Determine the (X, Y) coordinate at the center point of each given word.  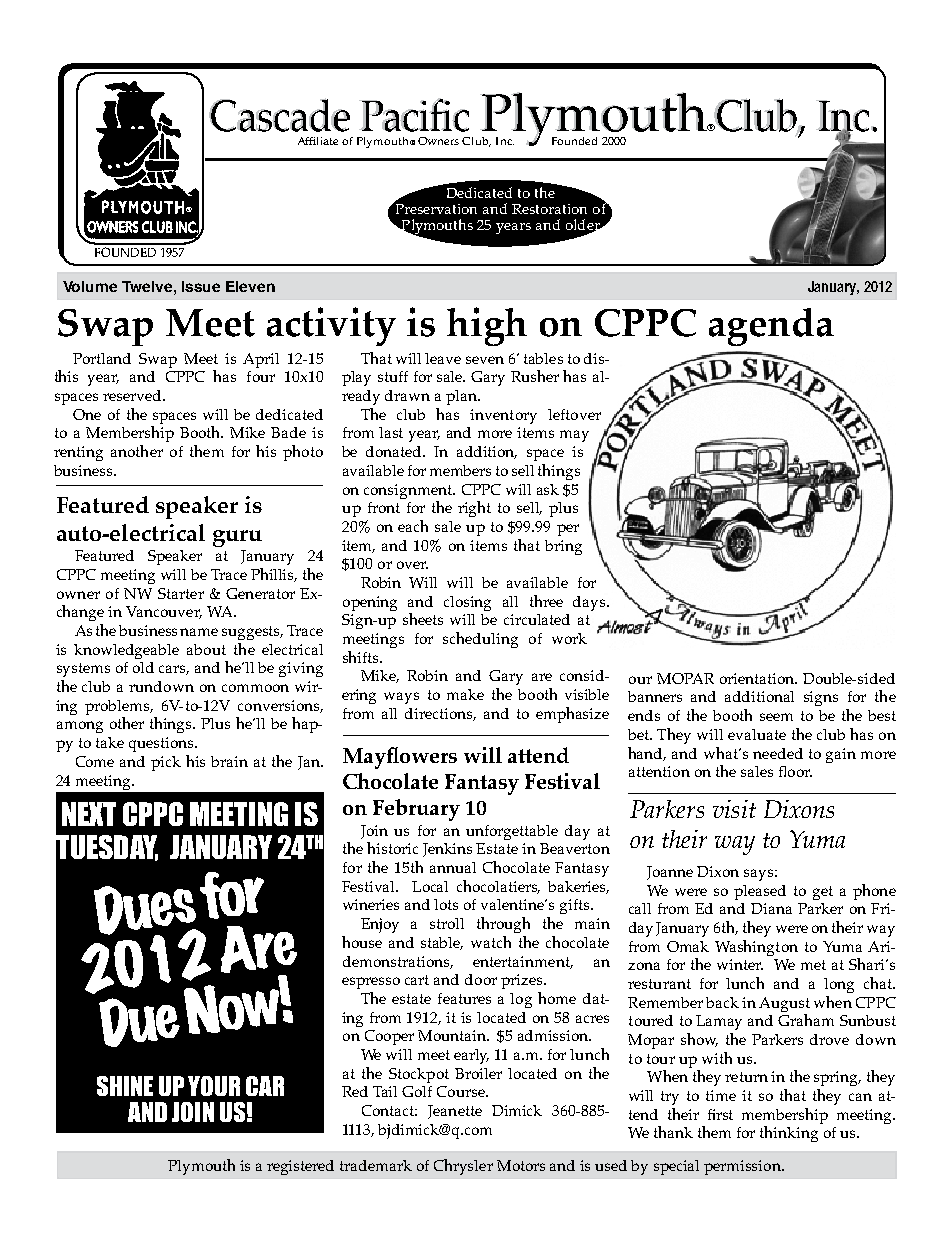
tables (543, 358)
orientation (758, 678)
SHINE (125, 1086)
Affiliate (318, 141)
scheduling (480, 640)
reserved (133, 395)
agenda (771, 327)
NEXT (89, 814)
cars (174, 670)
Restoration (549, 209)
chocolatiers (498, 887)
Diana (771, 908)
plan (462, 397)
